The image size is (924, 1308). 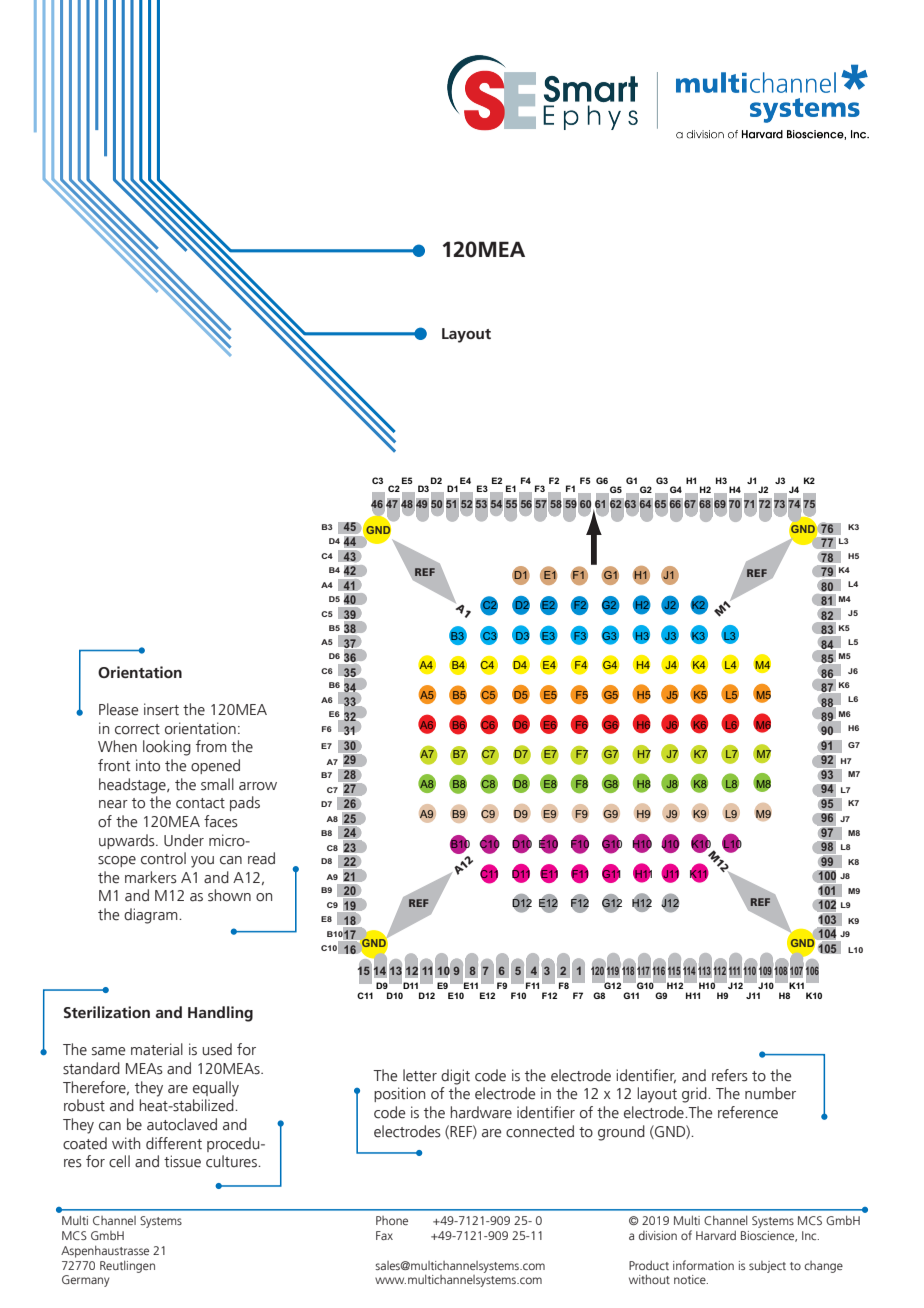 I want to click on Fax, so click(x=384, y=1235).
